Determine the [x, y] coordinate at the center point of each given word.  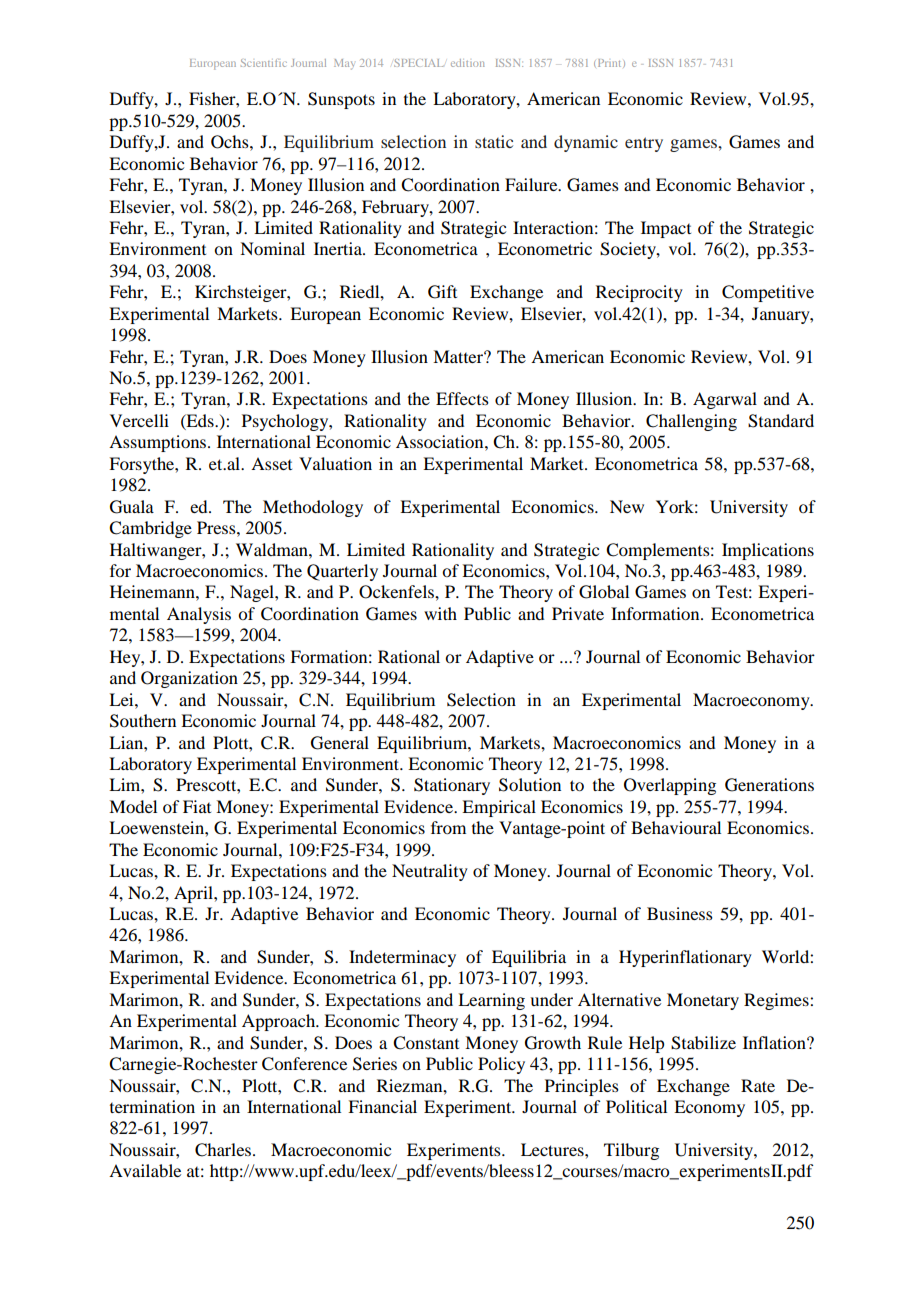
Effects [462, 398]
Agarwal [725, 400]
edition [468, 63]
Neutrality [430, 872]
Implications [768, 551]
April [194, 894]
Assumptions [159, 443]
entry [644, 144]
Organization [189, 679]
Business [680, 913]
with [440, 613]
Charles [224, 1150]
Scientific [264, 63]
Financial [382, 1106]
